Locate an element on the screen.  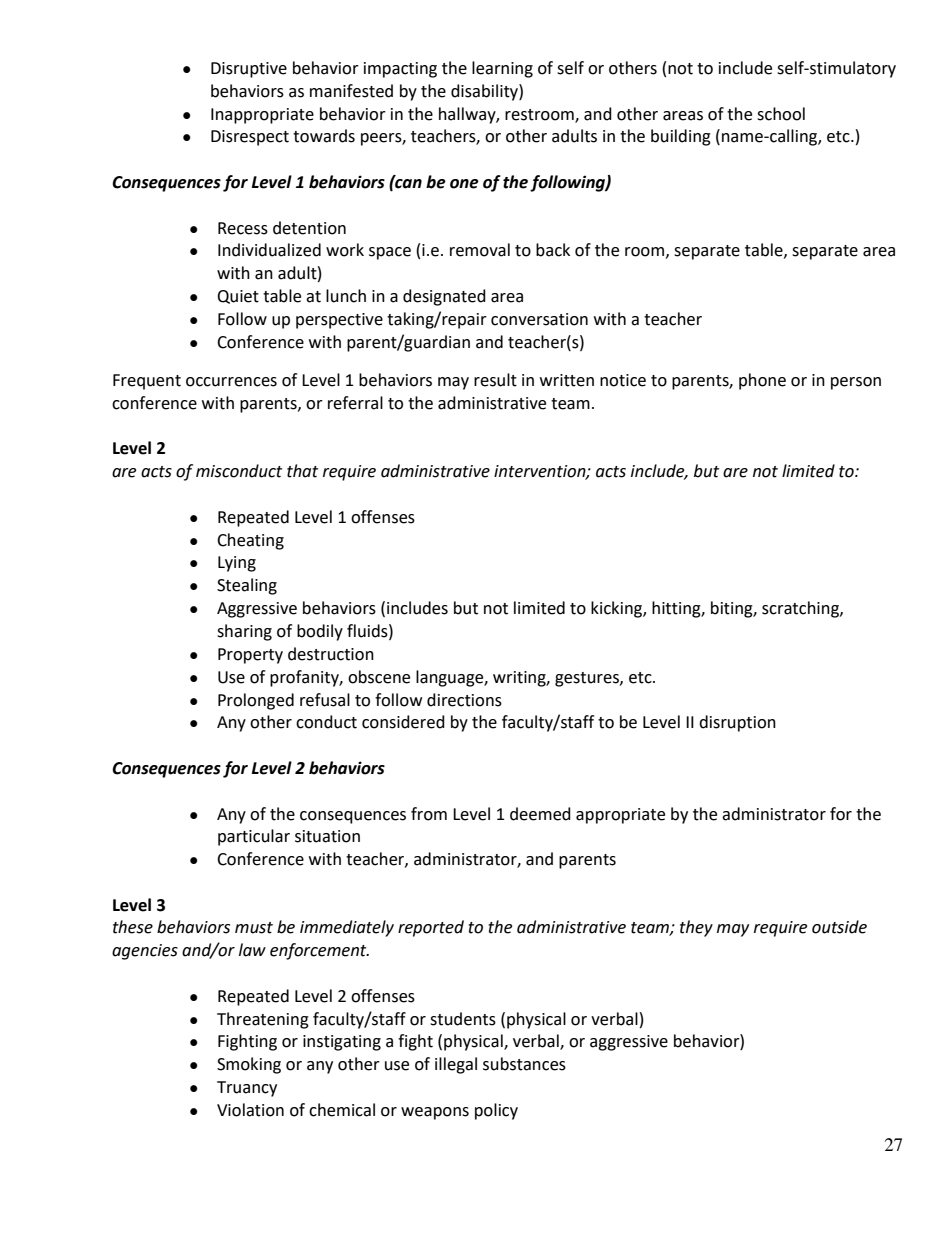
Truancy is located at coordinates (247, 1089).
